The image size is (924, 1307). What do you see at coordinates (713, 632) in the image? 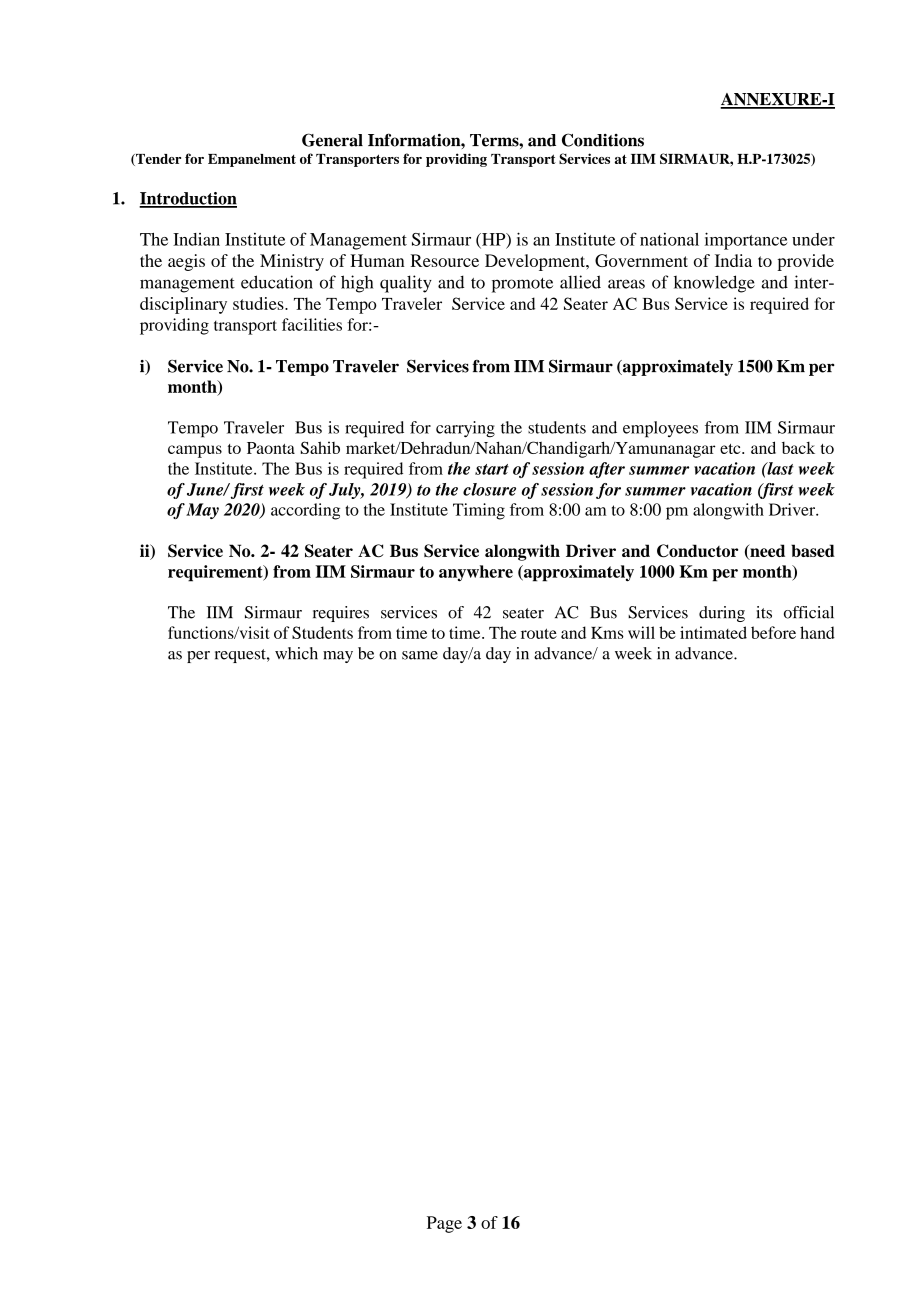
I see `intimated` at bounding box center [713, 632].
